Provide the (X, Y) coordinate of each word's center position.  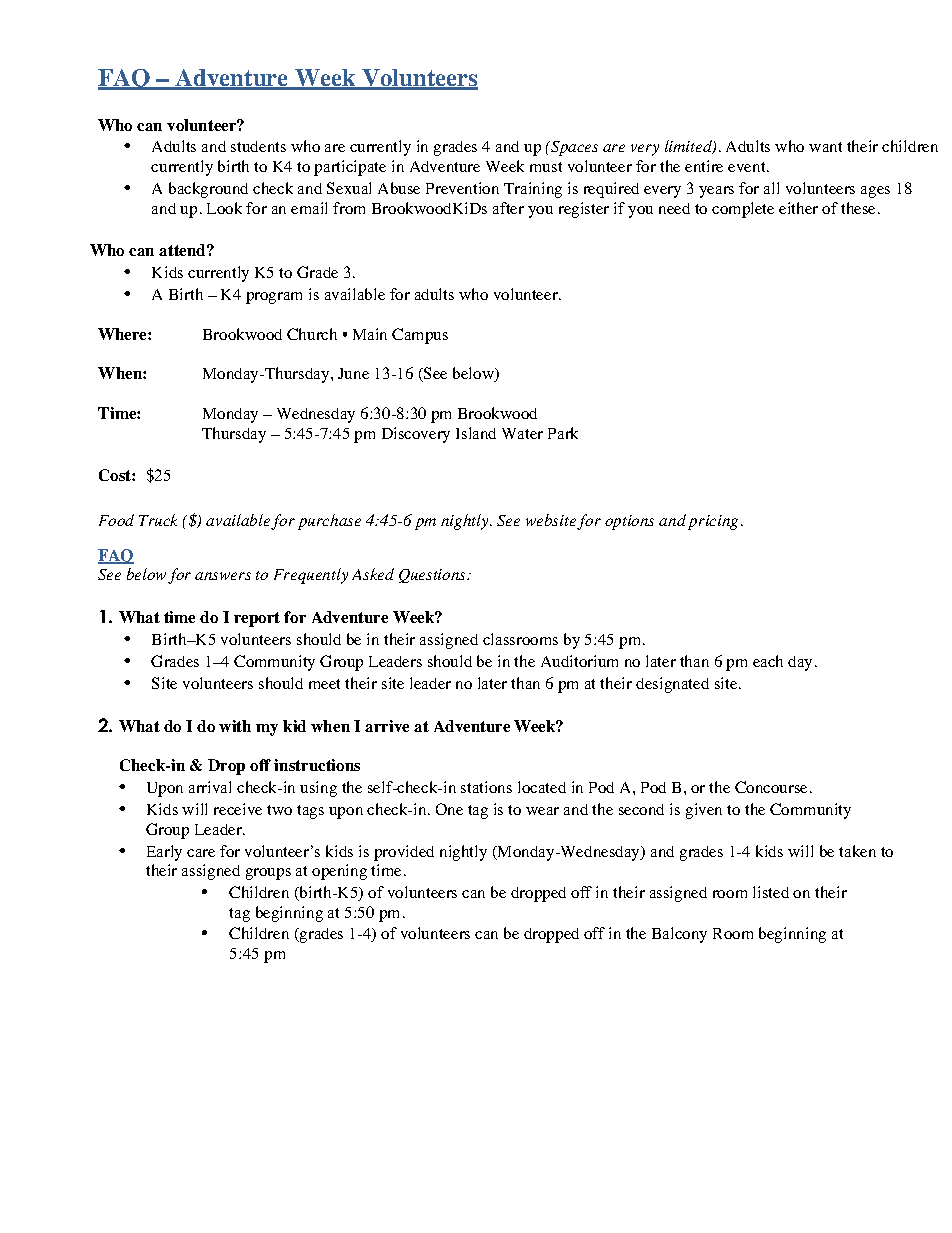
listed (771, 892)
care (201, 853)
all (771, 188)
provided (404, 853)
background (208, 190)
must (546, 167)
